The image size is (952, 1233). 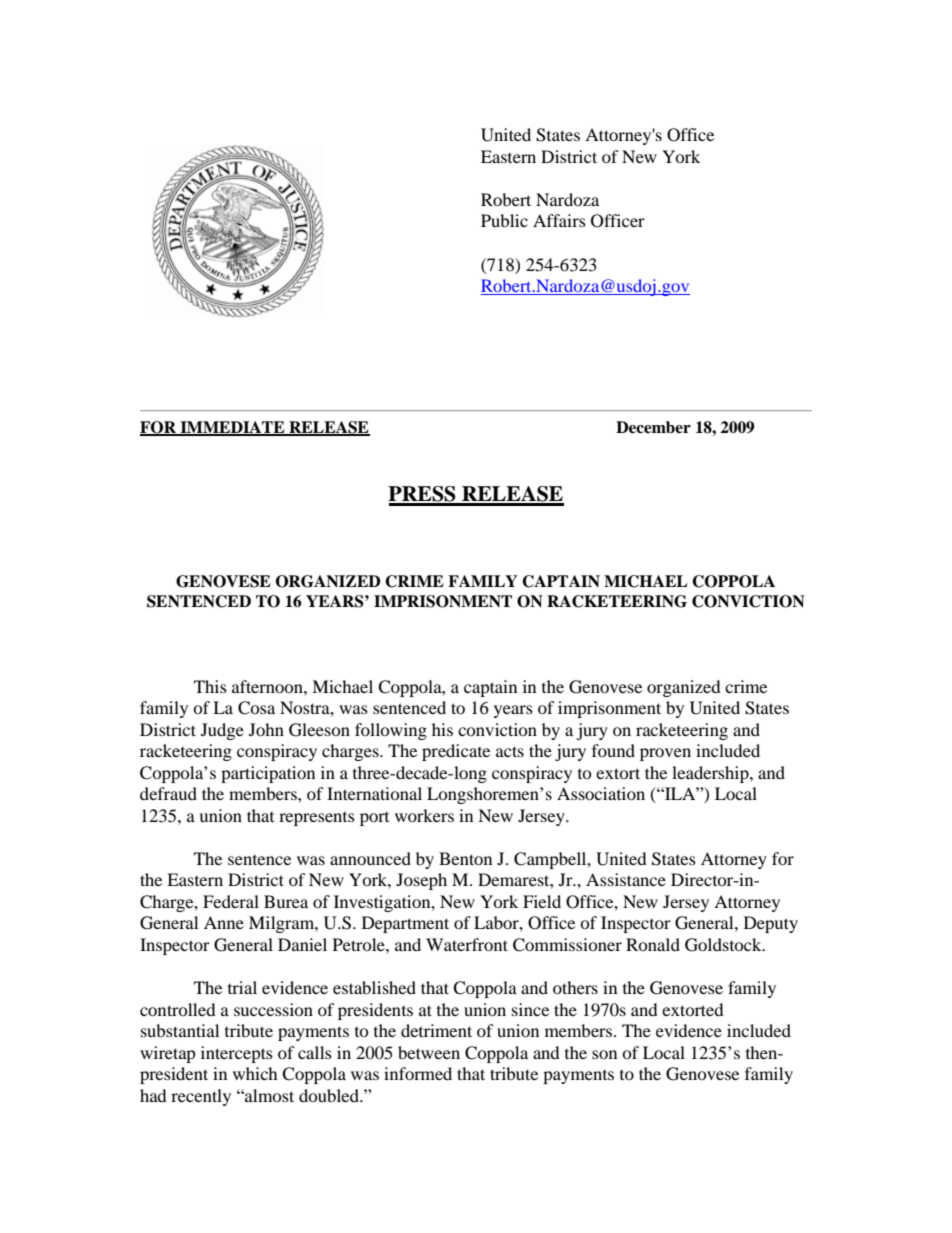 What do you see at coordinates (504, 220) in the screenshot?
I see `Public` at bounding box center [504, 220].
